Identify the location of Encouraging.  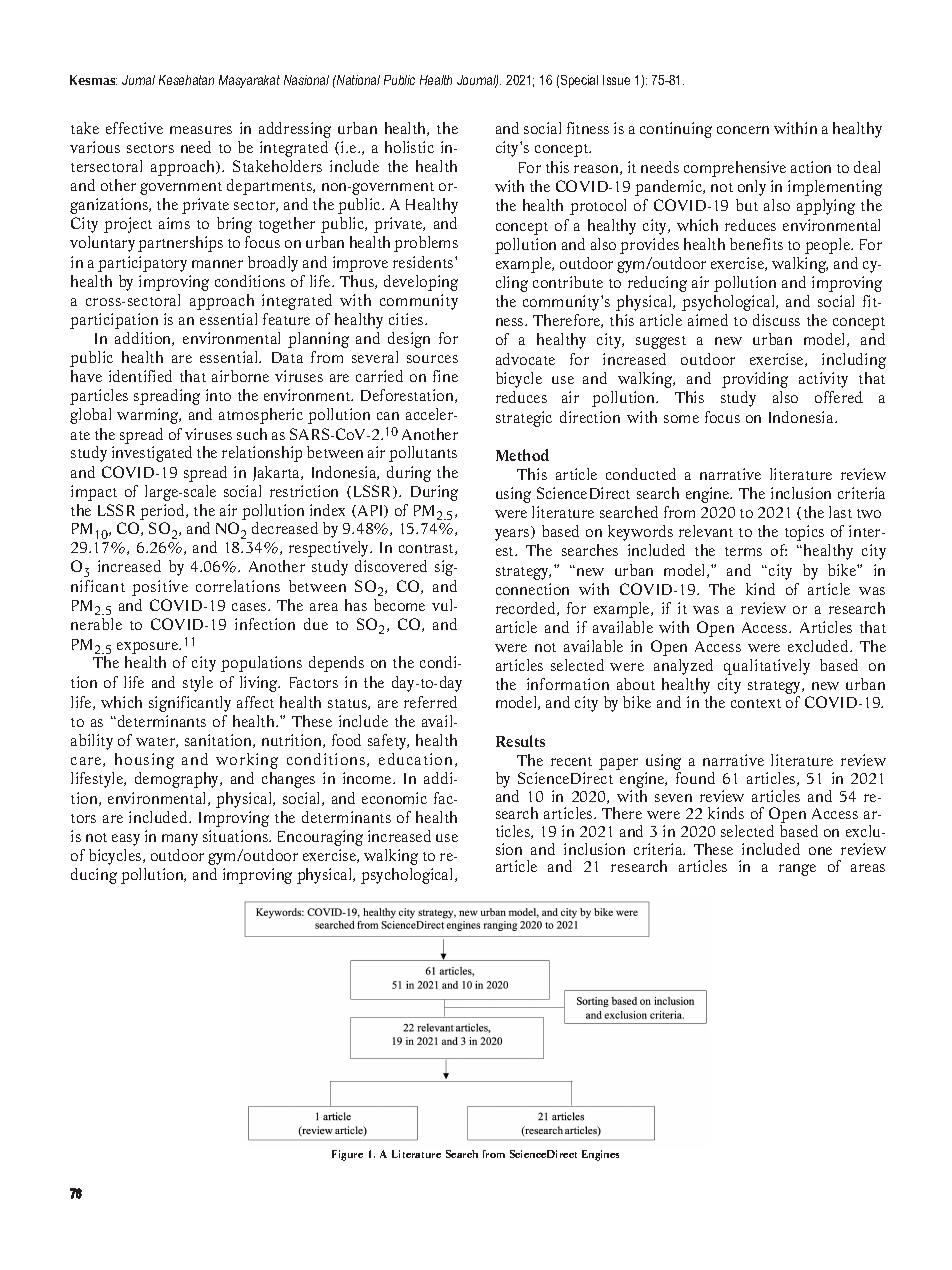
(320, 838).
